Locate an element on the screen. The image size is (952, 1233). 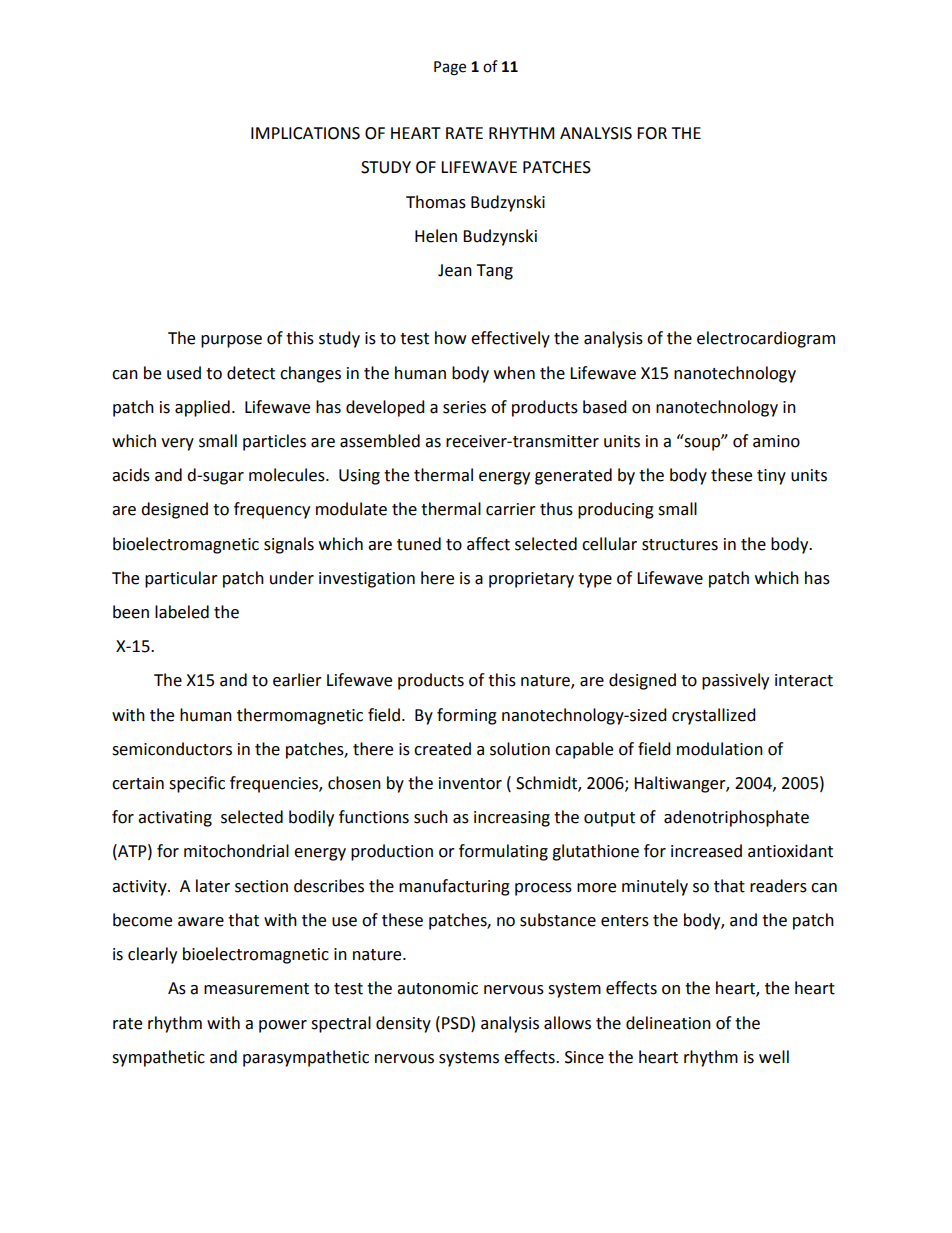
measurement is located at coordinates (256, 989).
